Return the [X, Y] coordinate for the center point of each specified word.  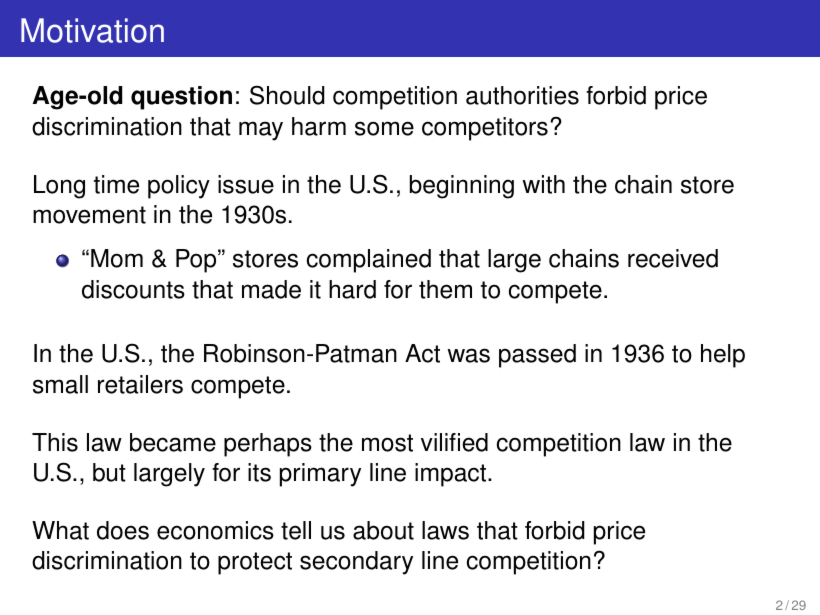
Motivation [92, 30]
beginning [462, 187]
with [543, 184]
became [173, 442]
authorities [522, 95]
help [723, 356]
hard [352, 289]
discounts [133, 289]
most [387, 443]
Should [287, 95]
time [116, 184]
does [123, 530]
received [673, 258]
